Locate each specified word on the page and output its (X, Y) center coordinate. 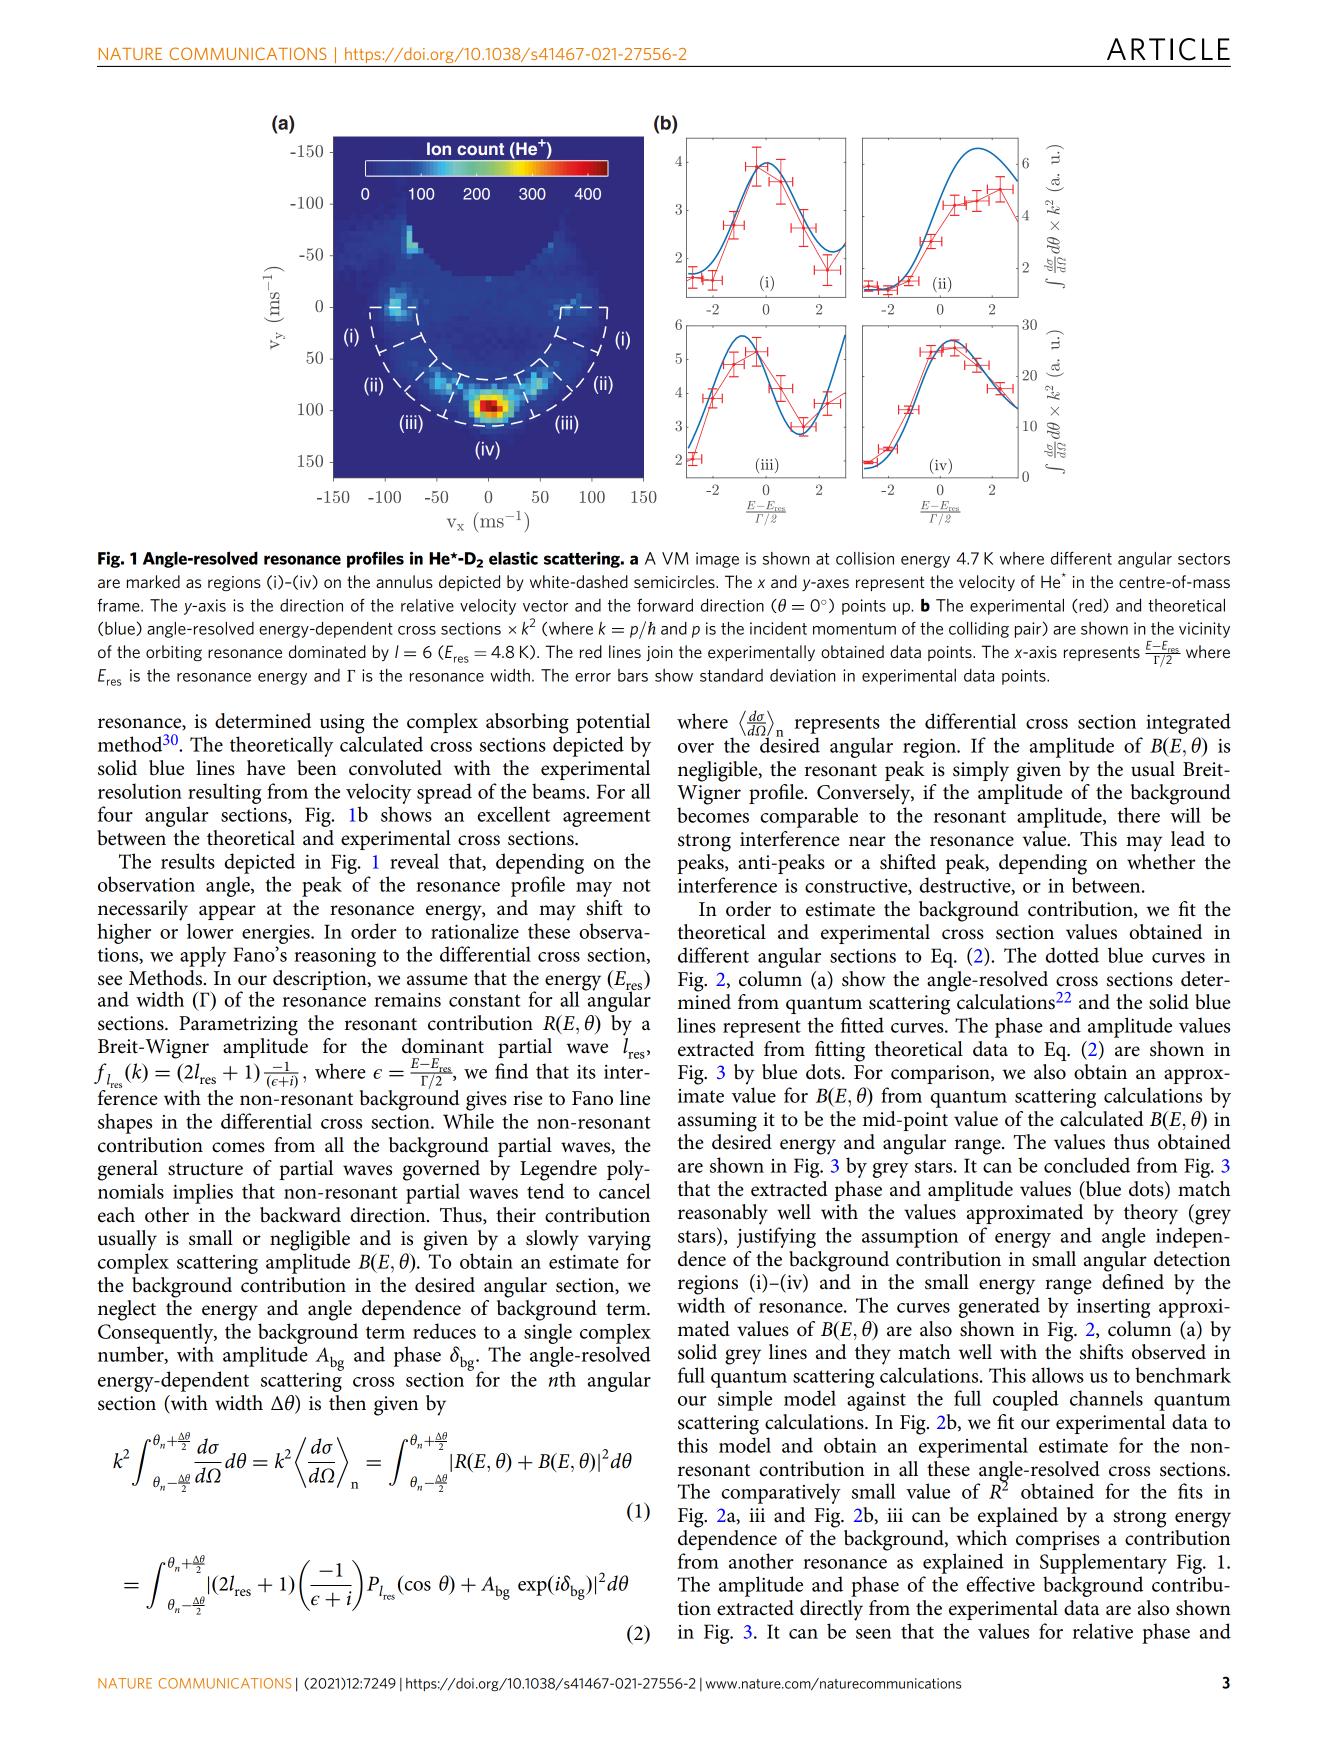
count (480, 149)
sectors (1204, 559)
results (188, 861)
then (347, 1403)
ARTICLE (1168, 49)
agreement (607, 818)
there (1139, 815)
